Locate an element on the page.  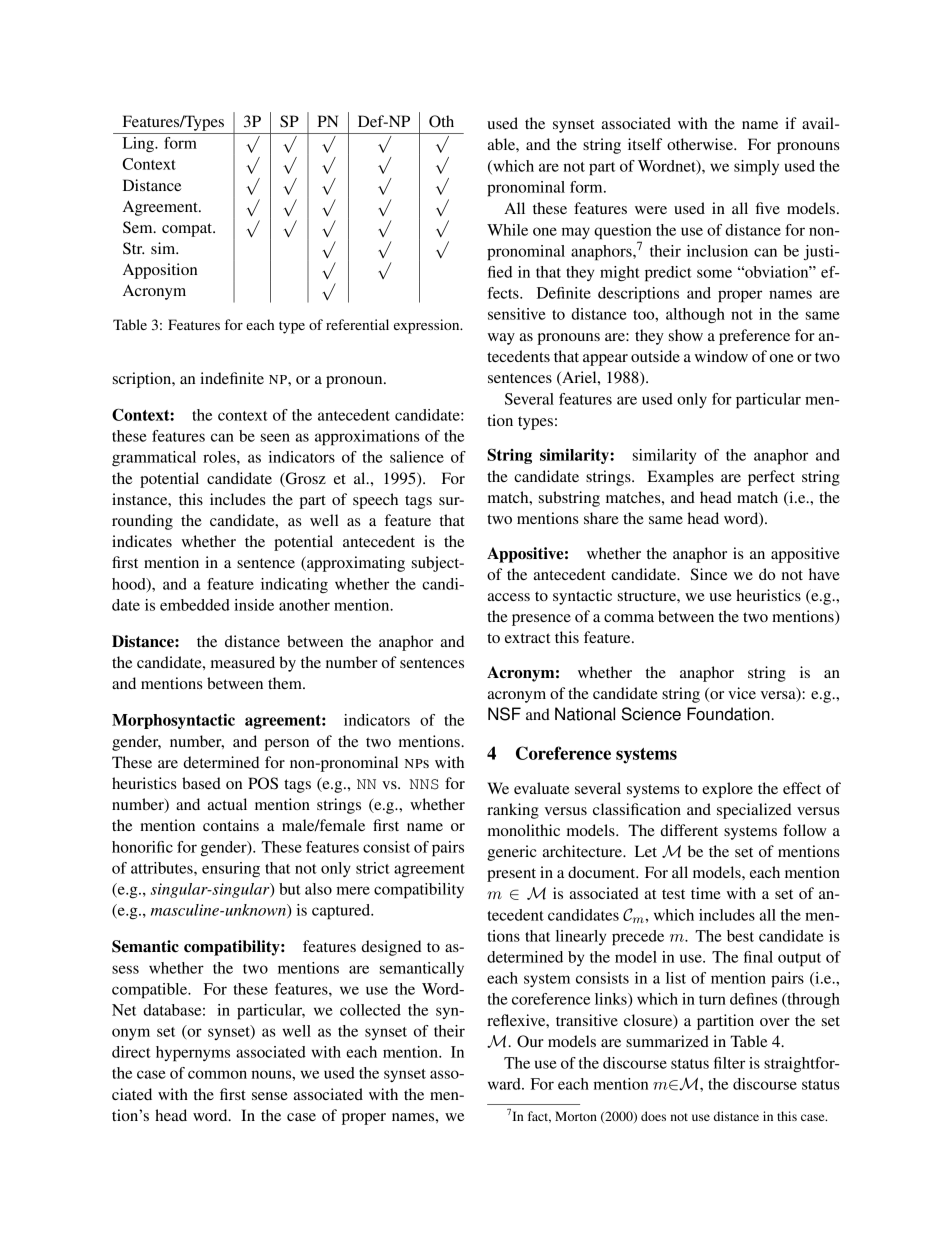
embedded is located at coordinates (195, 605).
